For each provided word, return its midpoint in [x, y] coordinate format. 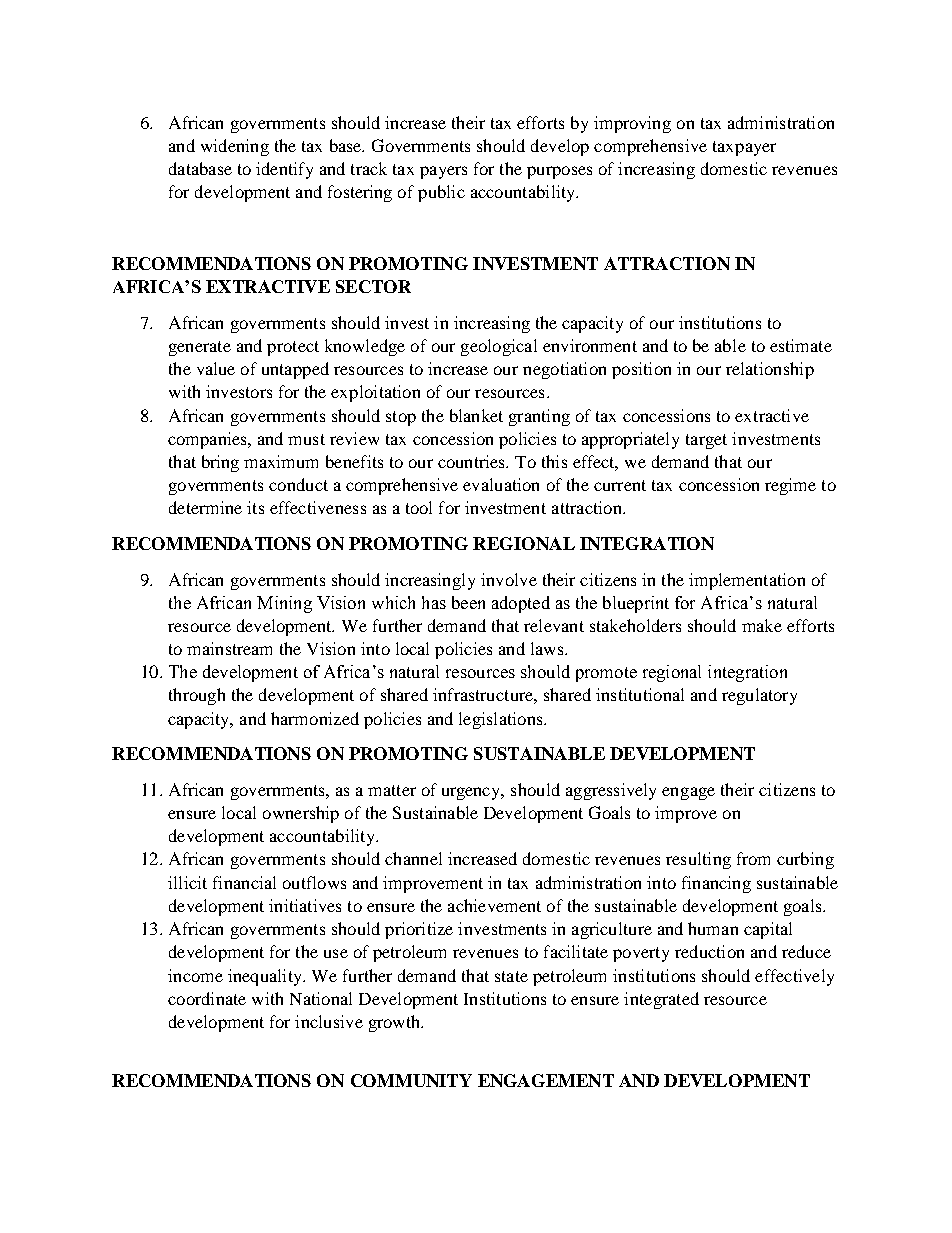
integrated [661, 1000]
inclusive [329, 1021]
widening [235, 147]
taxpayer [744, 148]
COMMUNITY [411, 1080]
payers [443, 172]
